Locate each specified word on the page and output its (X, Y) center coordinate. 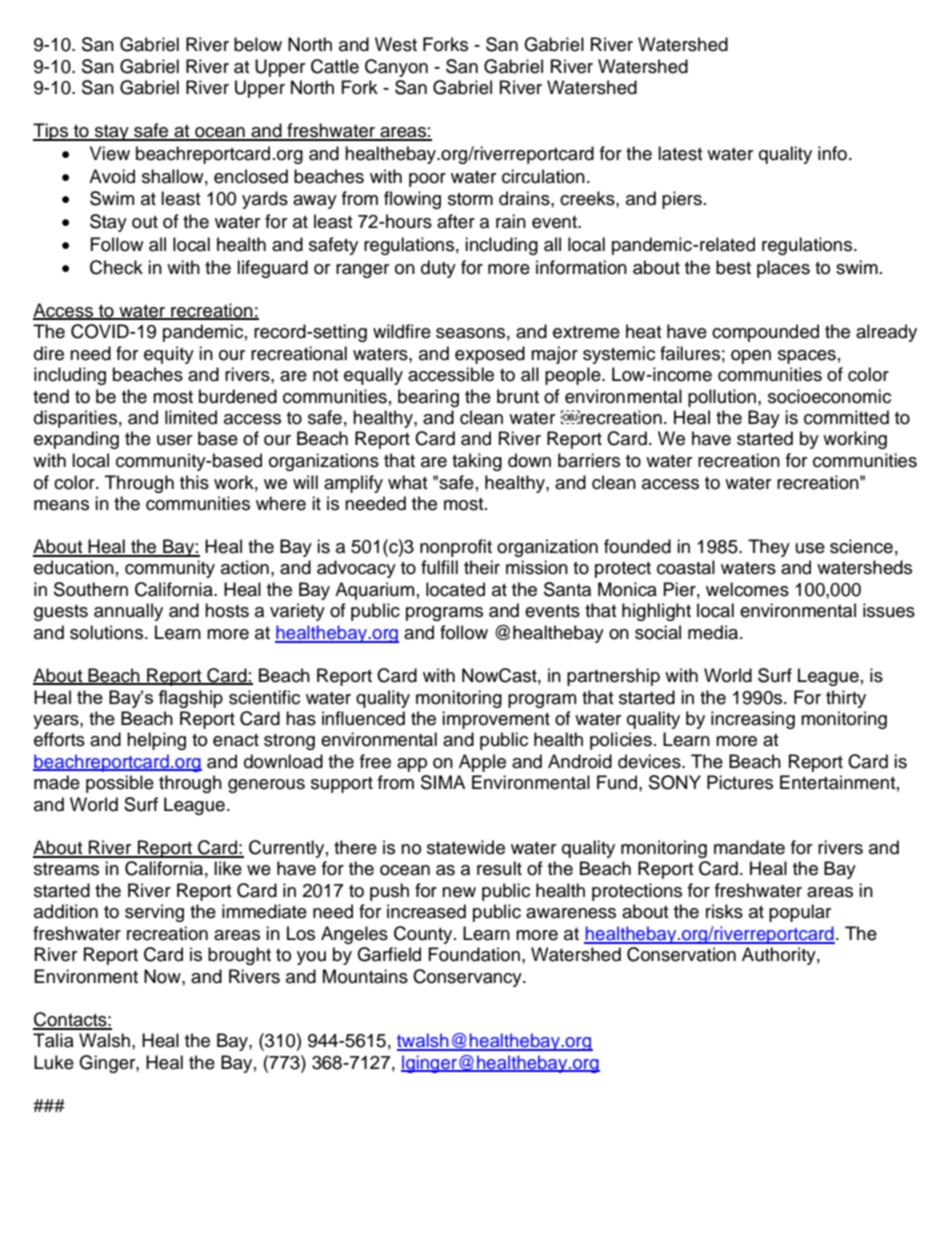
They (769, 548)
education (74, 567)
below (258, 44)
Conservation (681, 954)
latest (680, 153)
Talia (53, 1040)
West (396, 44)
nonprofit (456, 548)
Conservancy (468, 978)
